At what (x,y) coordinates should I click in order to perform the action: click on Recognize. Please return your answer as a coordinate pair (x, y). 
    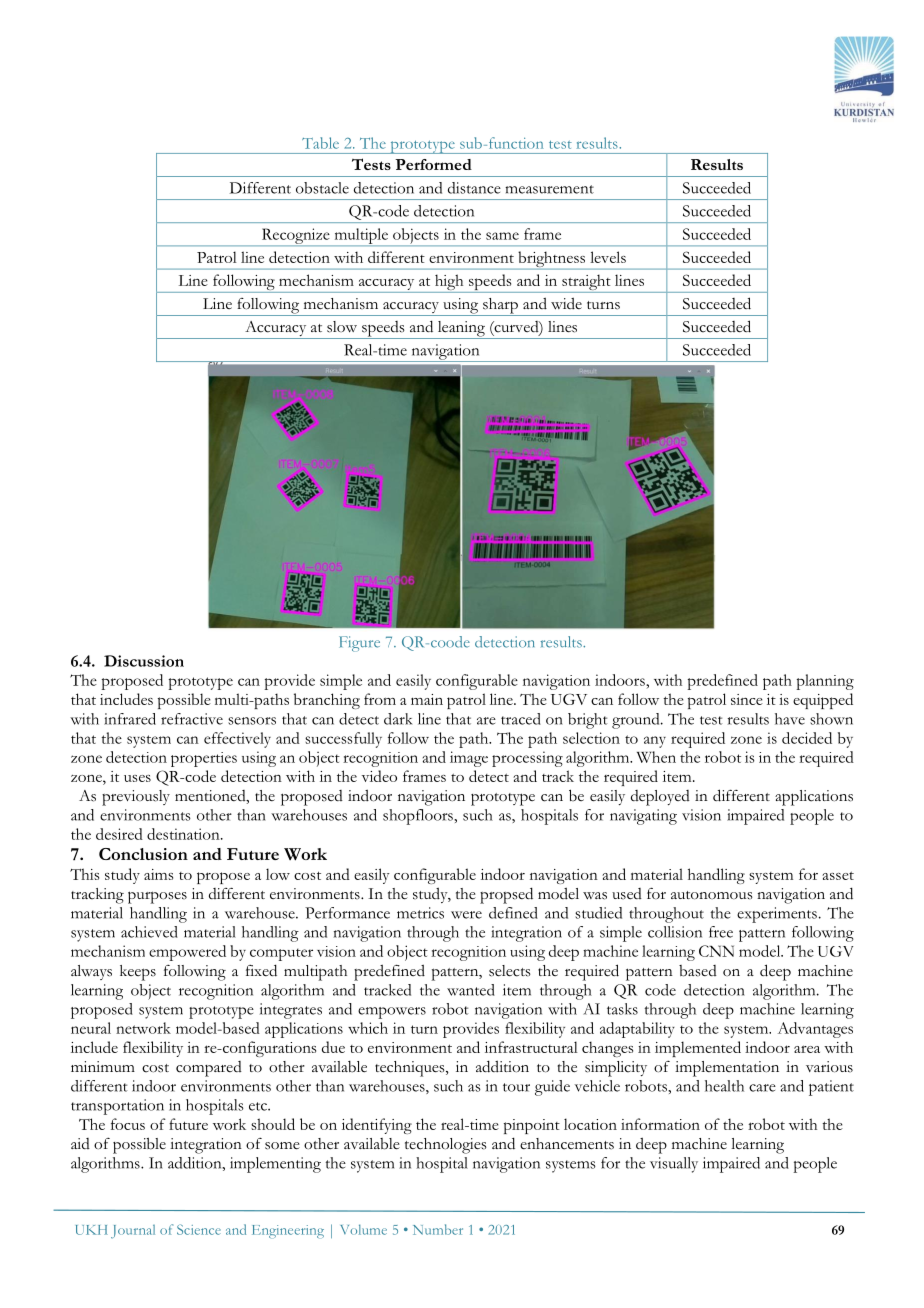
    Looking at the image, I should click on (295, 237).
